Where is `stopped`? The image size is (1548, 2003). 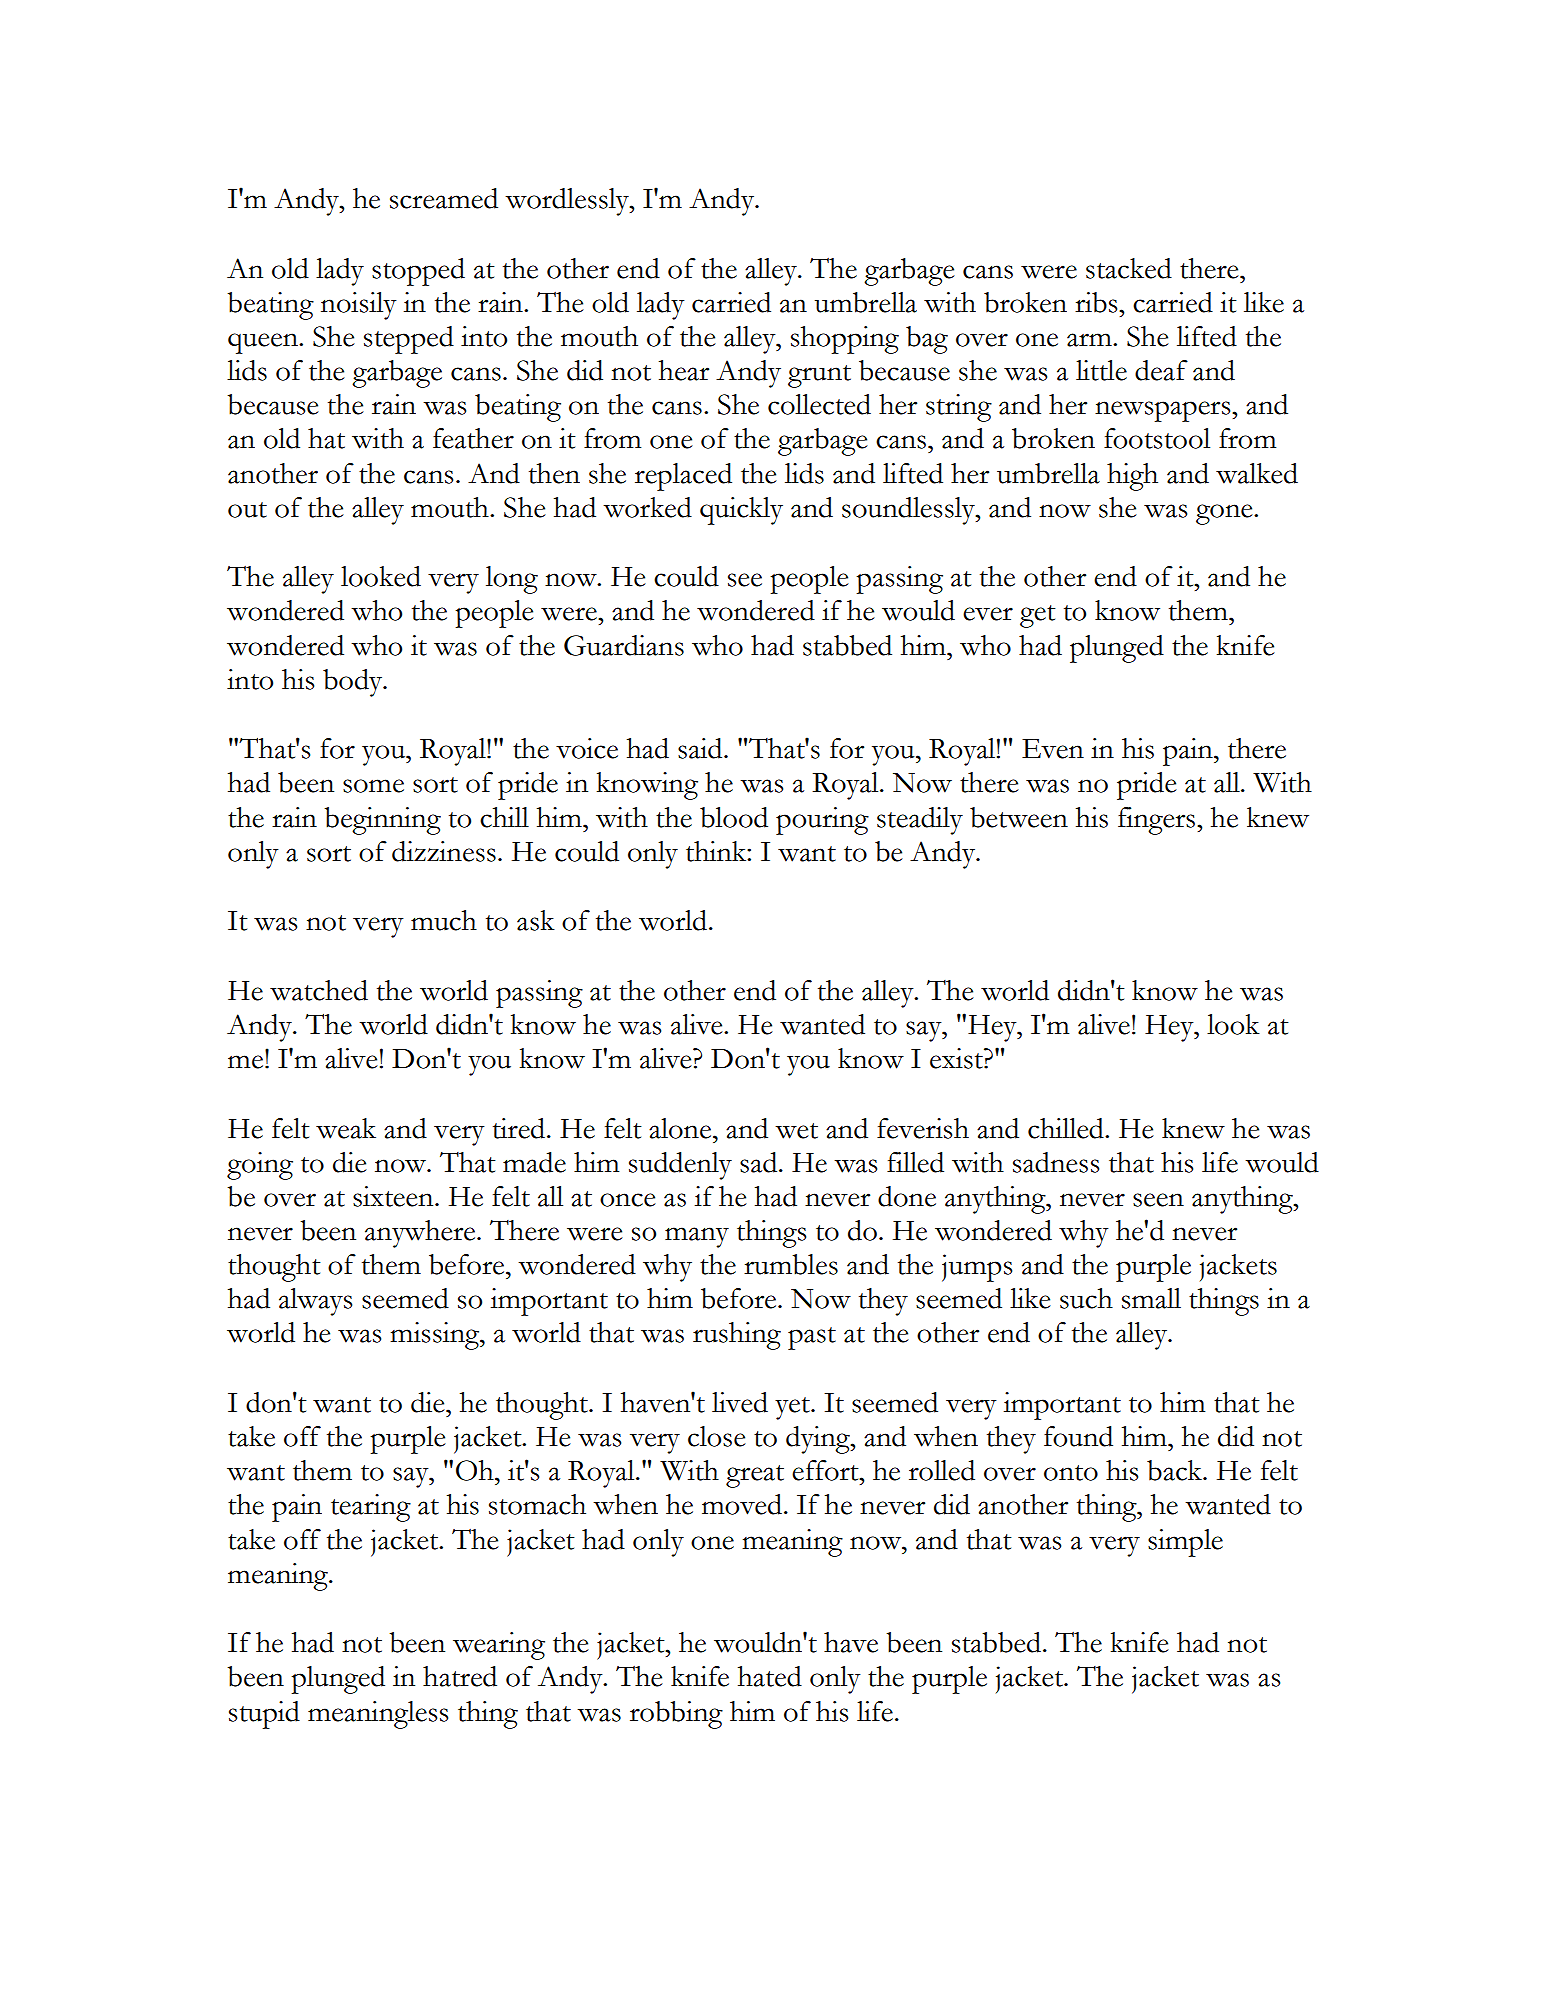
stopped is located at coordinates (418, 272).
